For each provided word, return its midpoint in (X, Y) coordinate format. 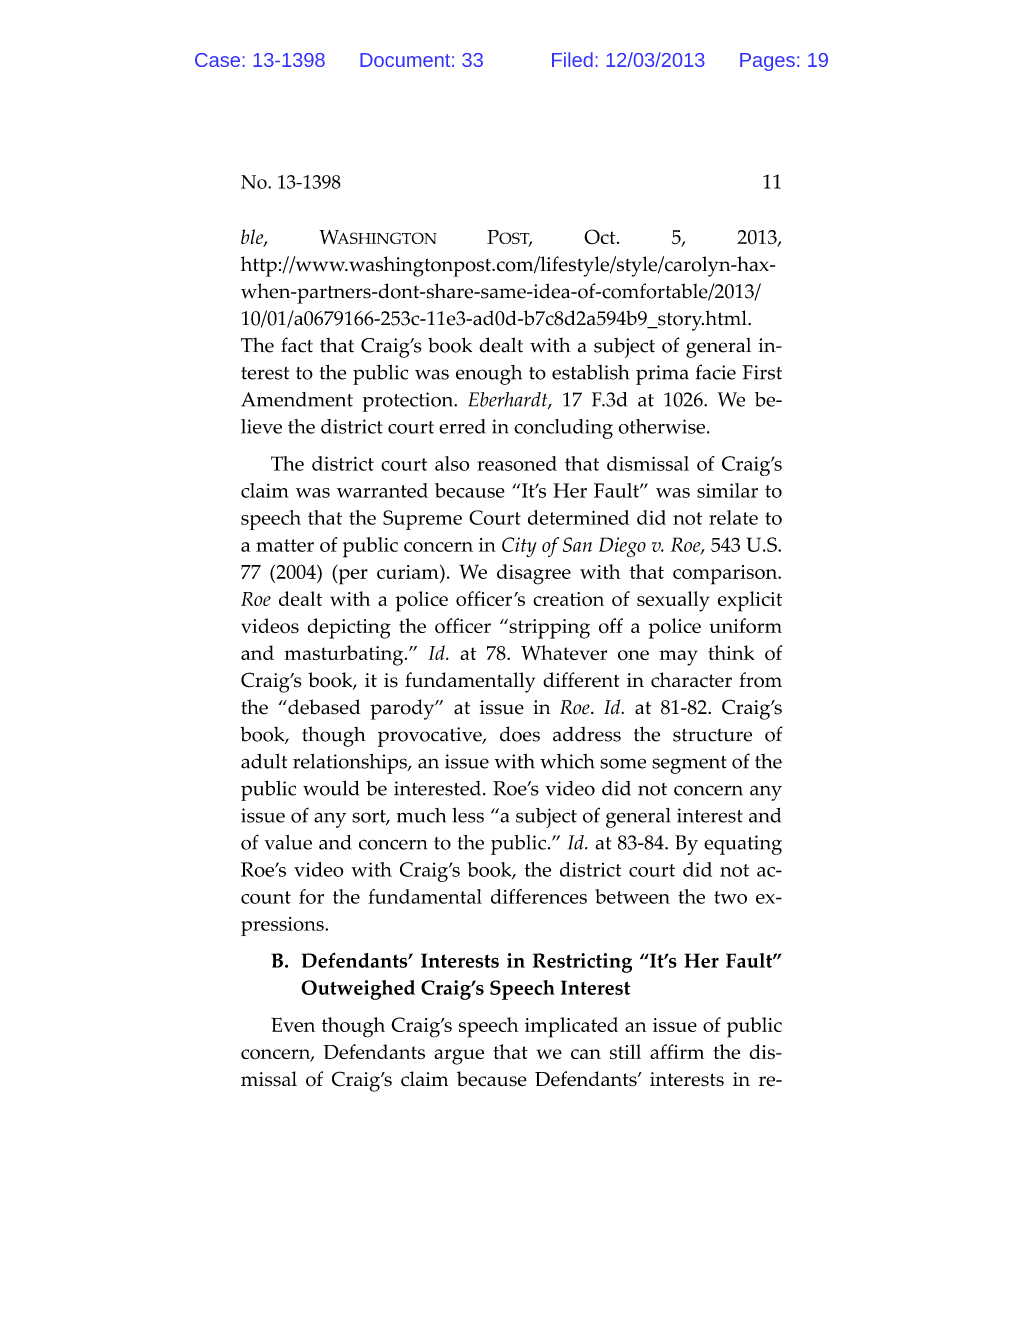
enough (489, 375)
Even (293, 1024)
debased (323, 707)
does (520, 734)
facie (716, 372)
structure (712, 735)
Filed (572, 59)
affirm (677, 1051)
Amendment (297, 399)
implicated (571, 1027)
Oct (601, 237)
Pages (767, 62)
